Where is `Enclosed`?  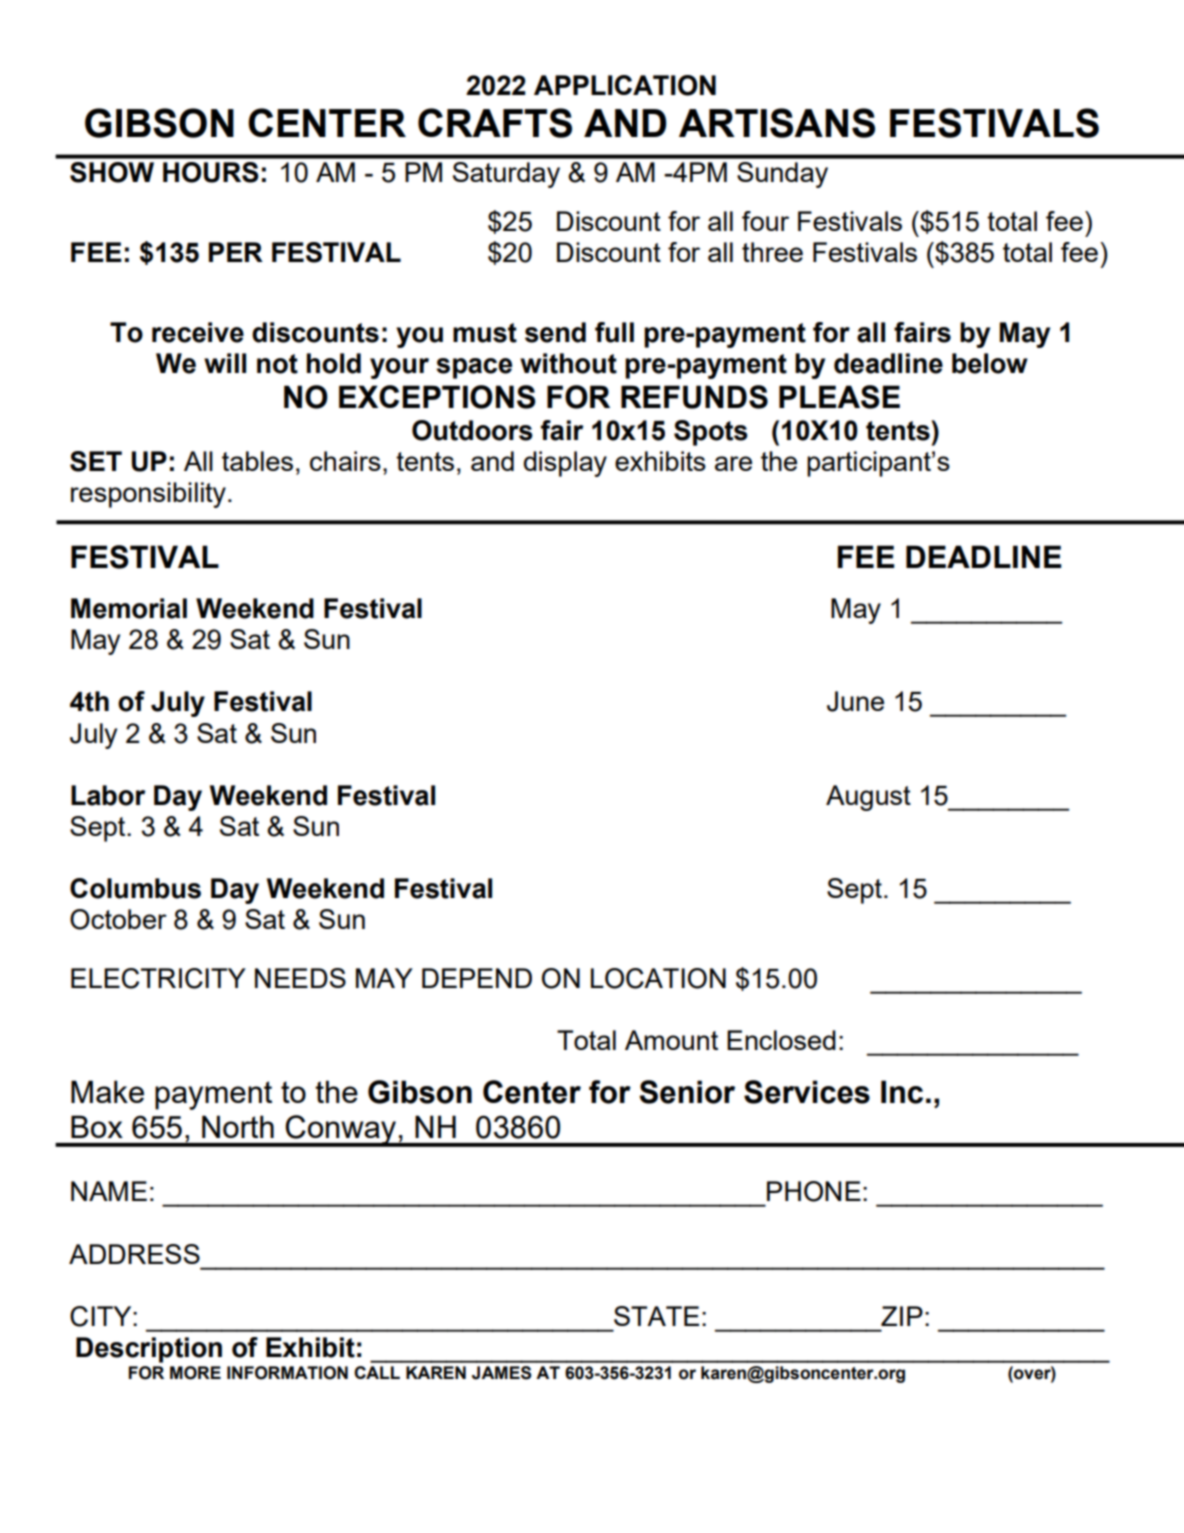
Enclosed is located at coordinates (781, 1040).
